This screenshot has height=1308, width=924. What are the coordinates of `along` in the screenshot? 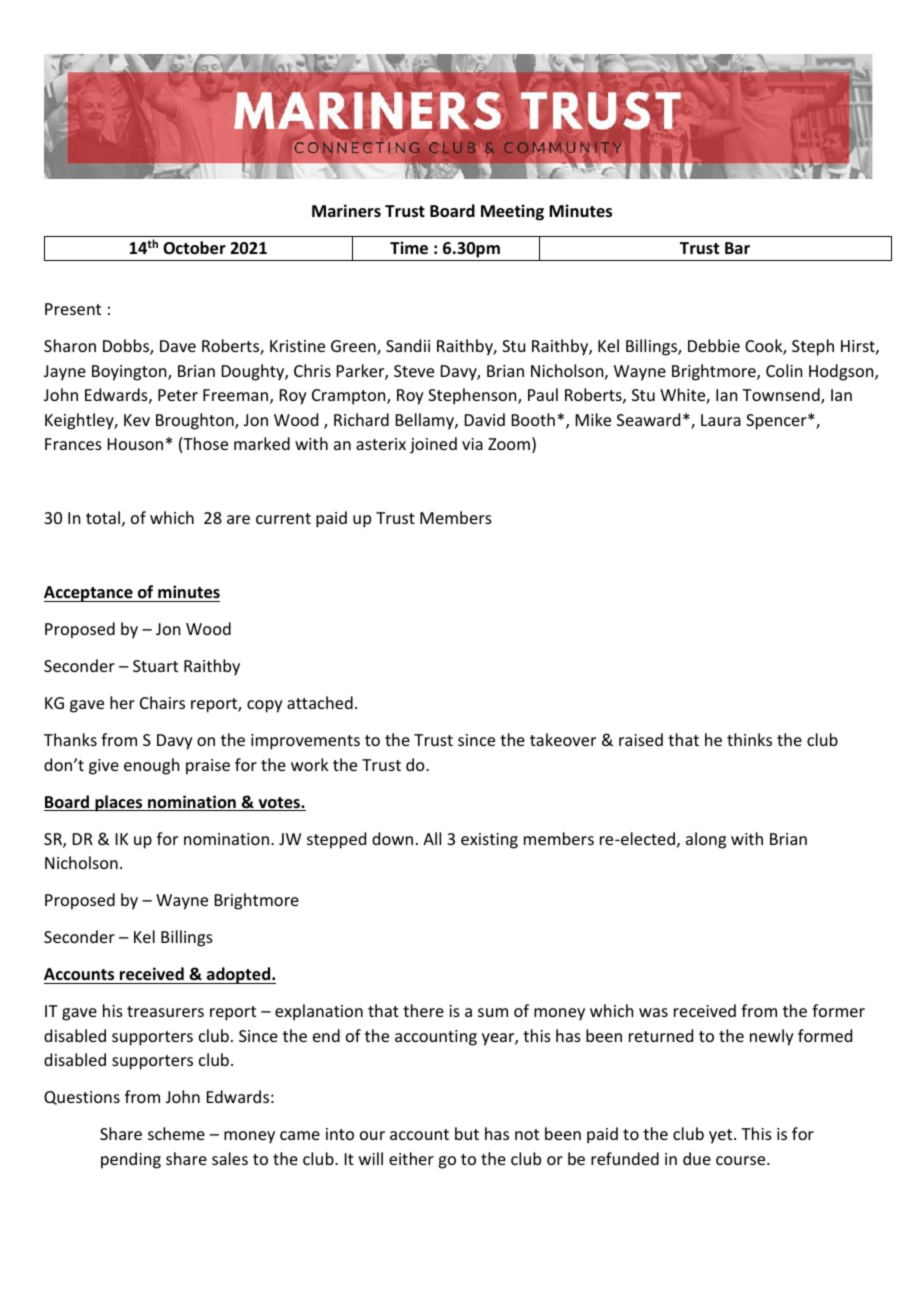 It's located at (706, 840).
